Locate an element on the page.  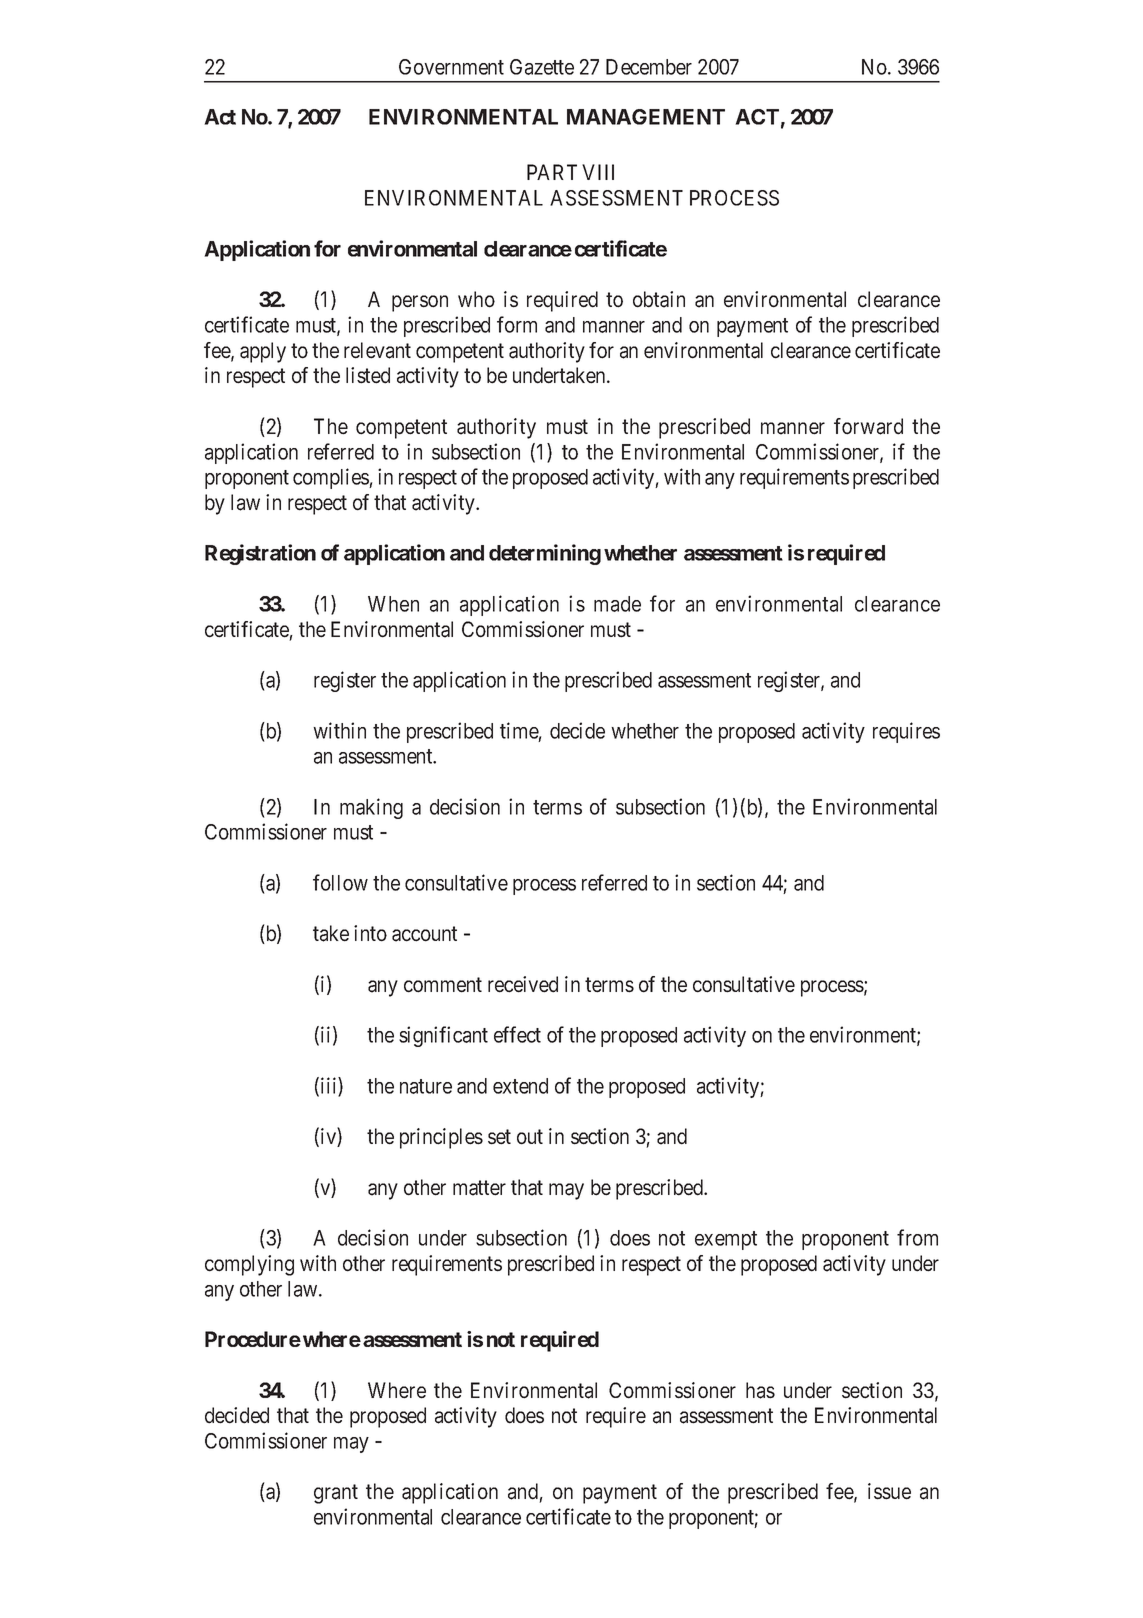
MANAGEMENT is located at coordinates (645, 117).
